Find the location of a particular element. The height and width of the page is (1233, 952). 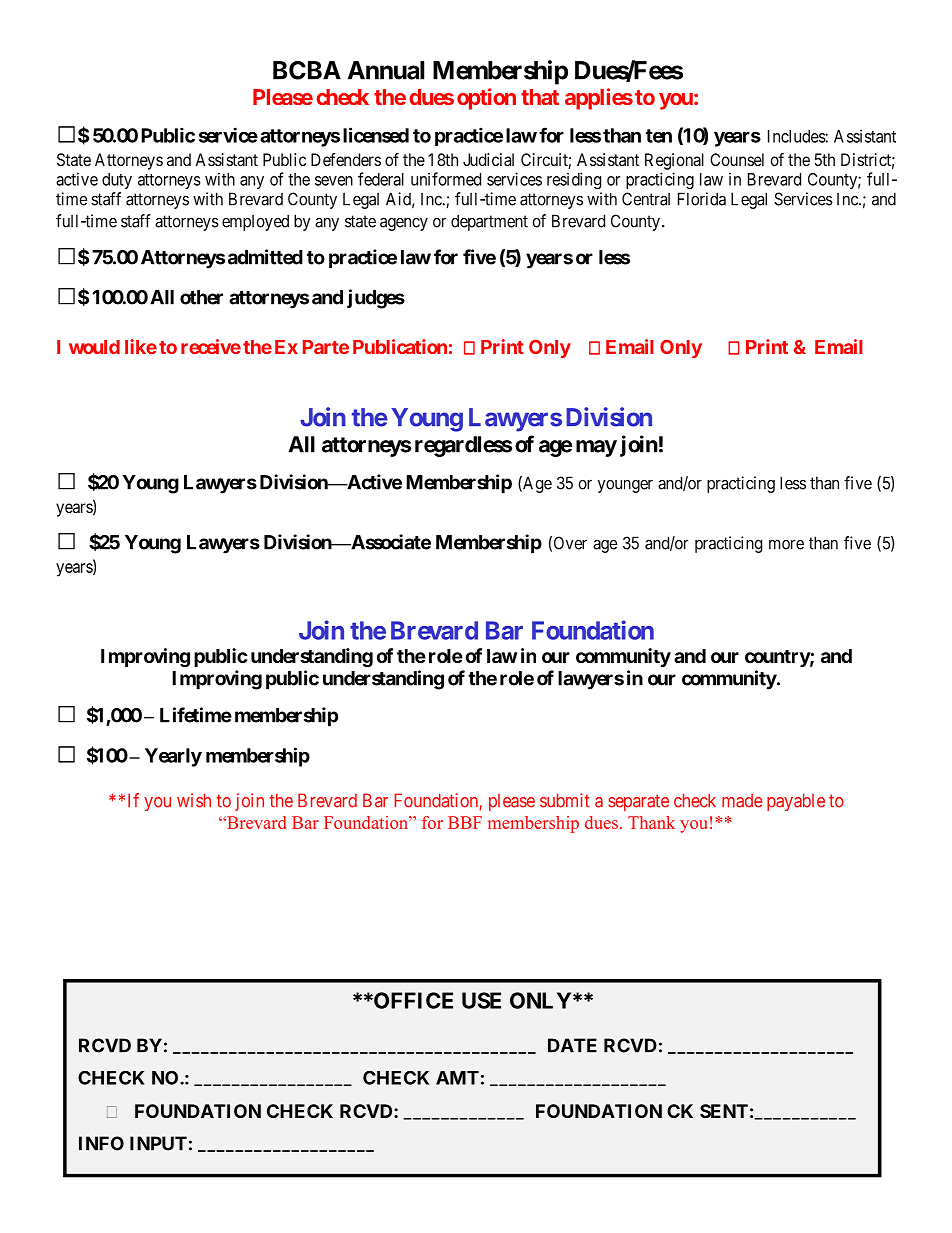

INPUT is located at coordinates (158, 1143).
